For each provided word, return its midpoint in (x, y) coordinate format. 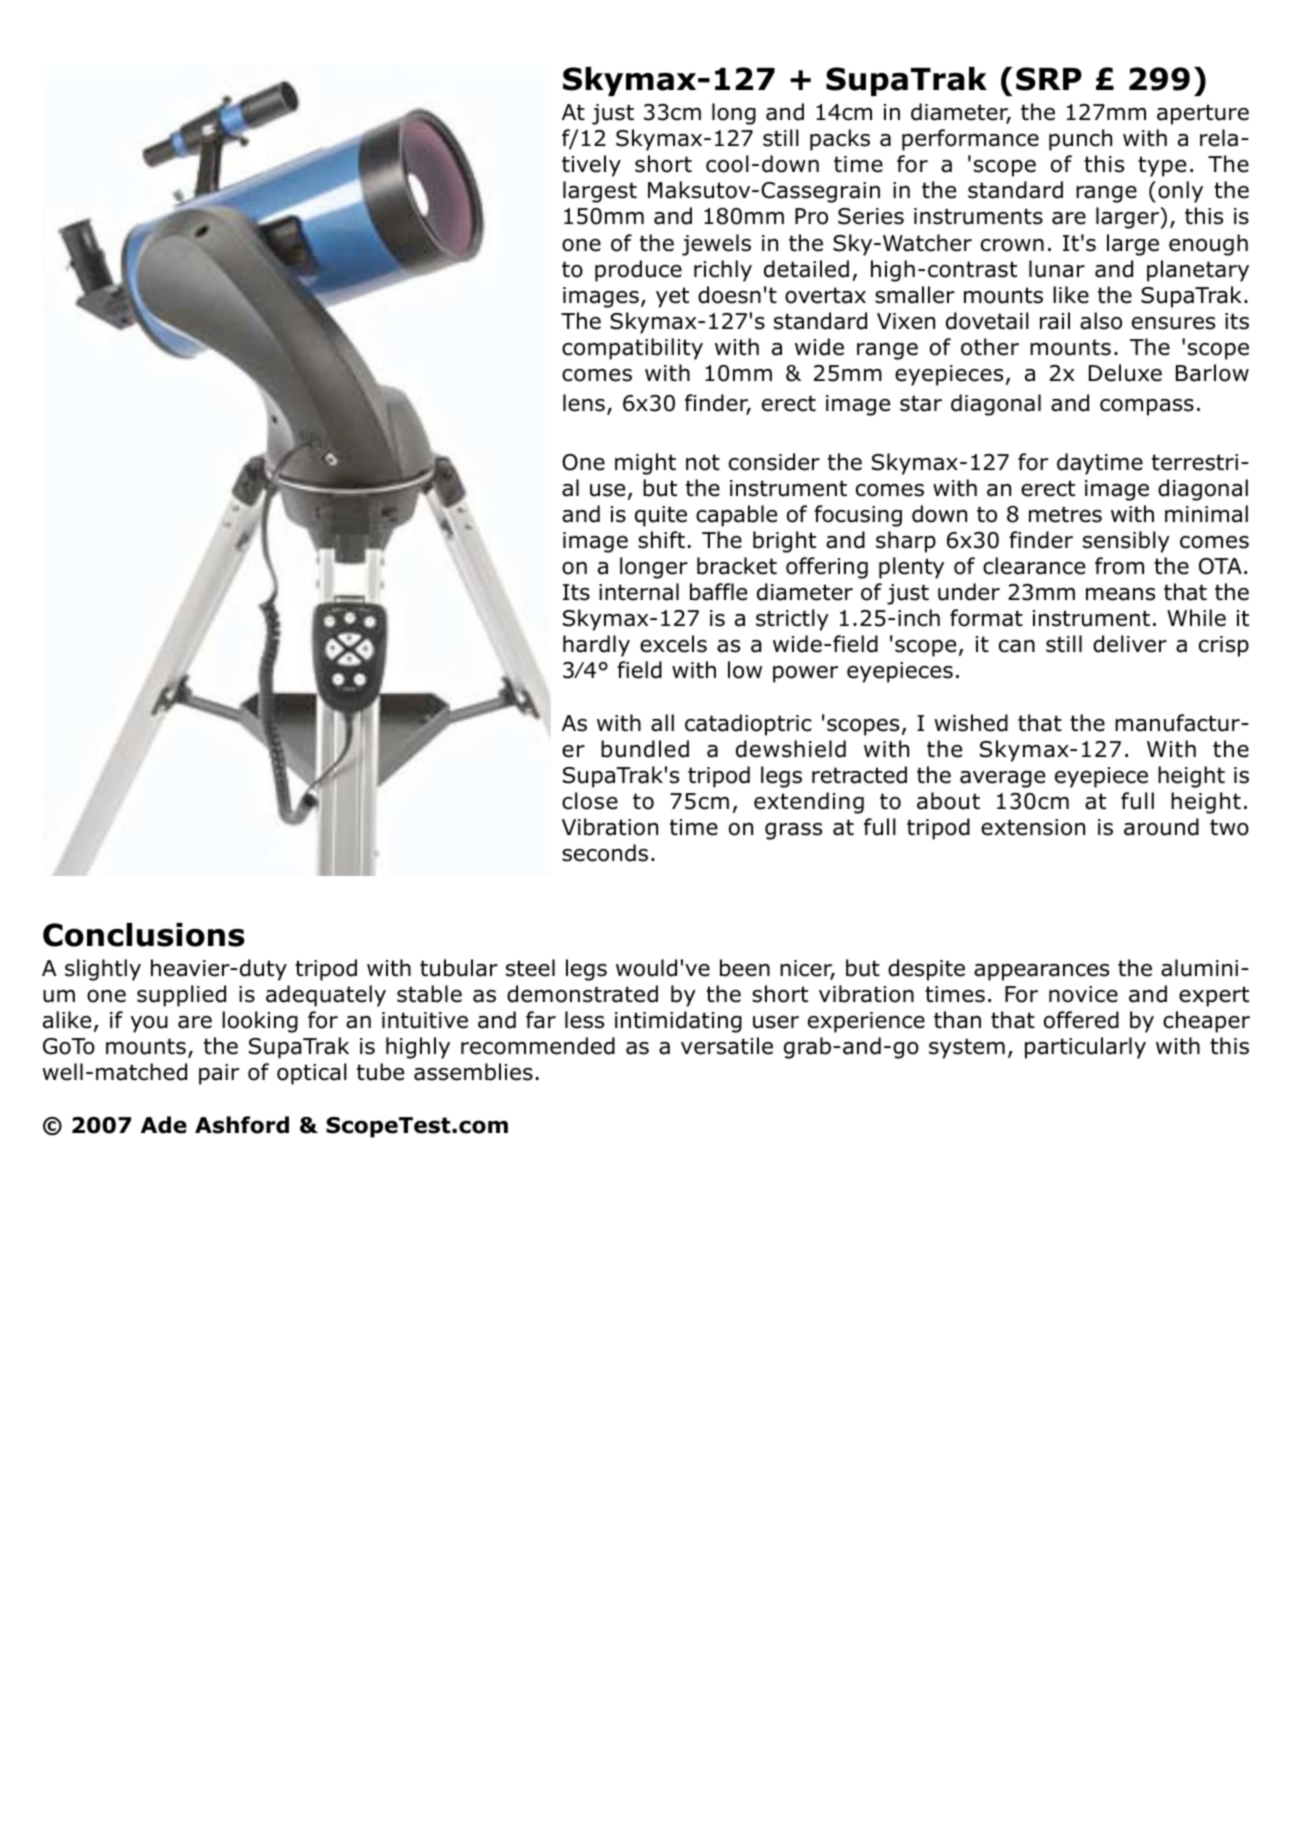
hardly (596, 646)
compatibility (632, 349)
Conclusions (144, 935)
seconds (605, 853)
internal (639, 592)
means (1120, 594)
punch (1080, 140)
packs (840, 140)
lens (584, 403)
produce (638, 271)
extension (1033, 827)
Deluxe (1125, 373)
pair (219, 1074)
